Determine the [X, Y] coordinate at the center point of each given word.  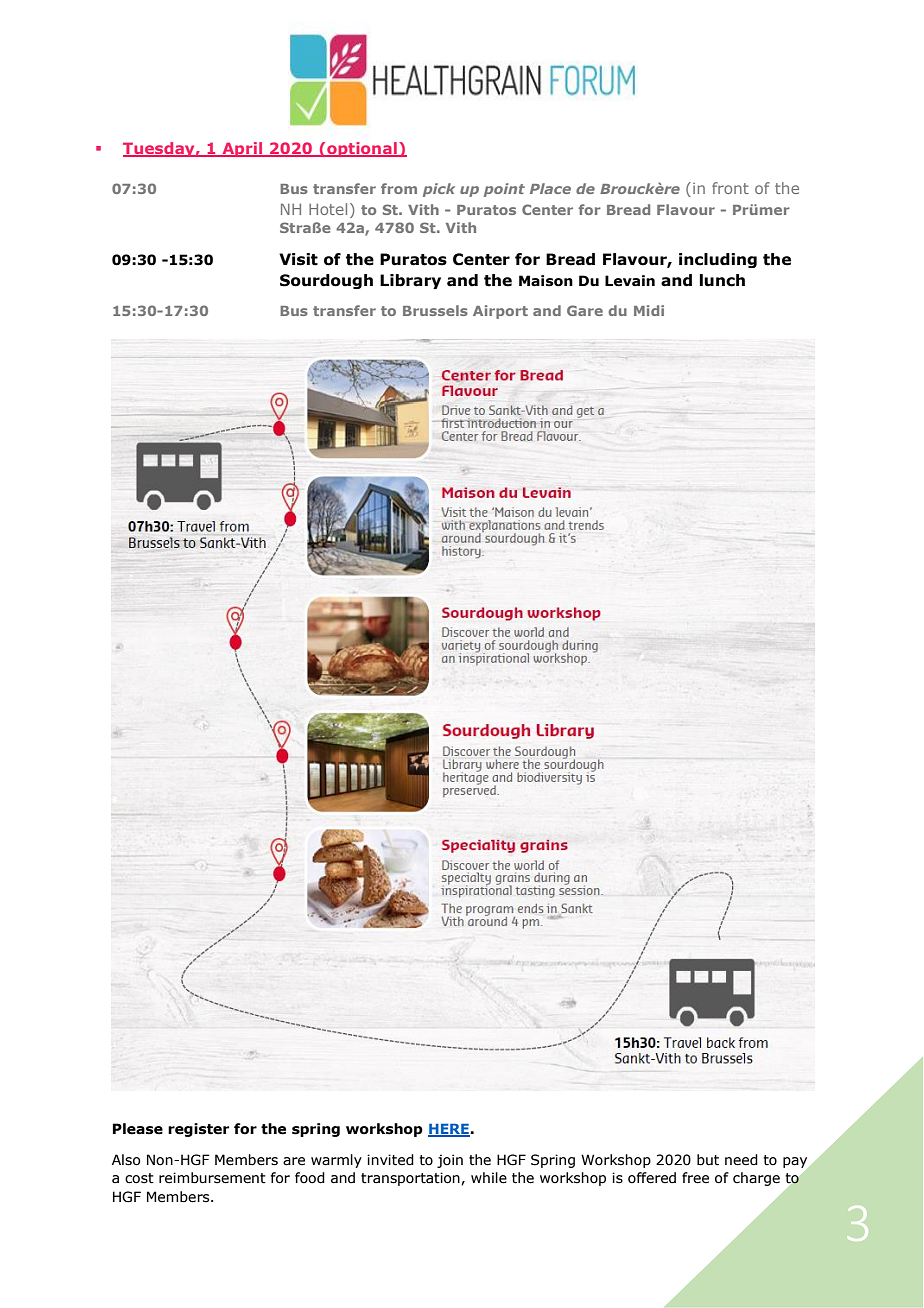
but [708, 1160]
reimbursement [212, 1178]
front [730, 188]
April [242, 149]
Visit [298, 259]
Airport [500, 312]
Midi [649, 310]
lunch [722, 280]
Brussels [435, 310]
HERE [449, 1130]
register [198, 1130]
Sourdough [326, 281]
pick [439, 190]
